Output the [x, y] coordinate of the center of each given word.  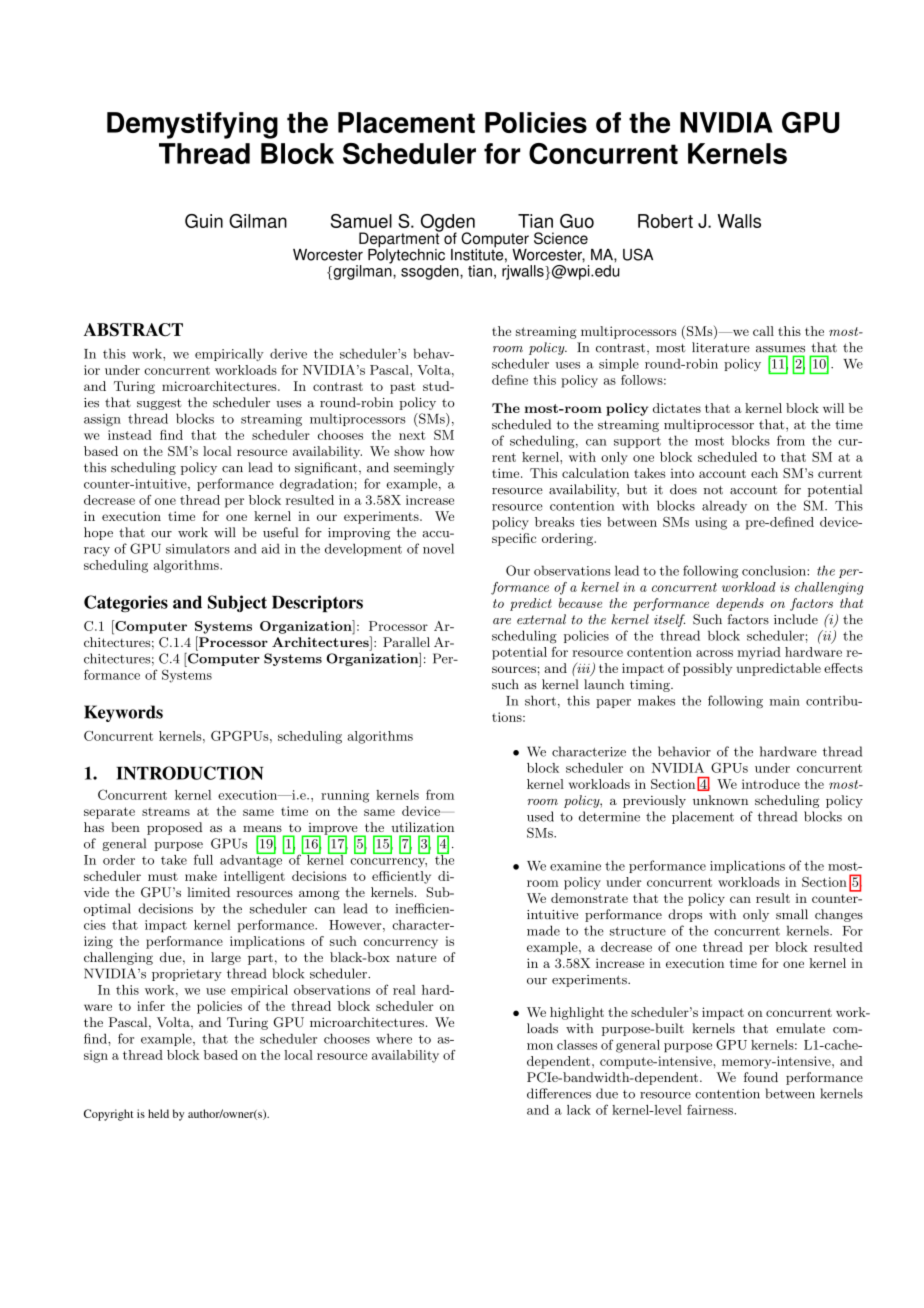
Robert [665, 221]
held [158, 1113]
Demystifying [192, 125]
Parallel [406, 642]
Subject [237, 603]
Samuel [361, 221]
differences [559, 1093]
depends [740, 604]
